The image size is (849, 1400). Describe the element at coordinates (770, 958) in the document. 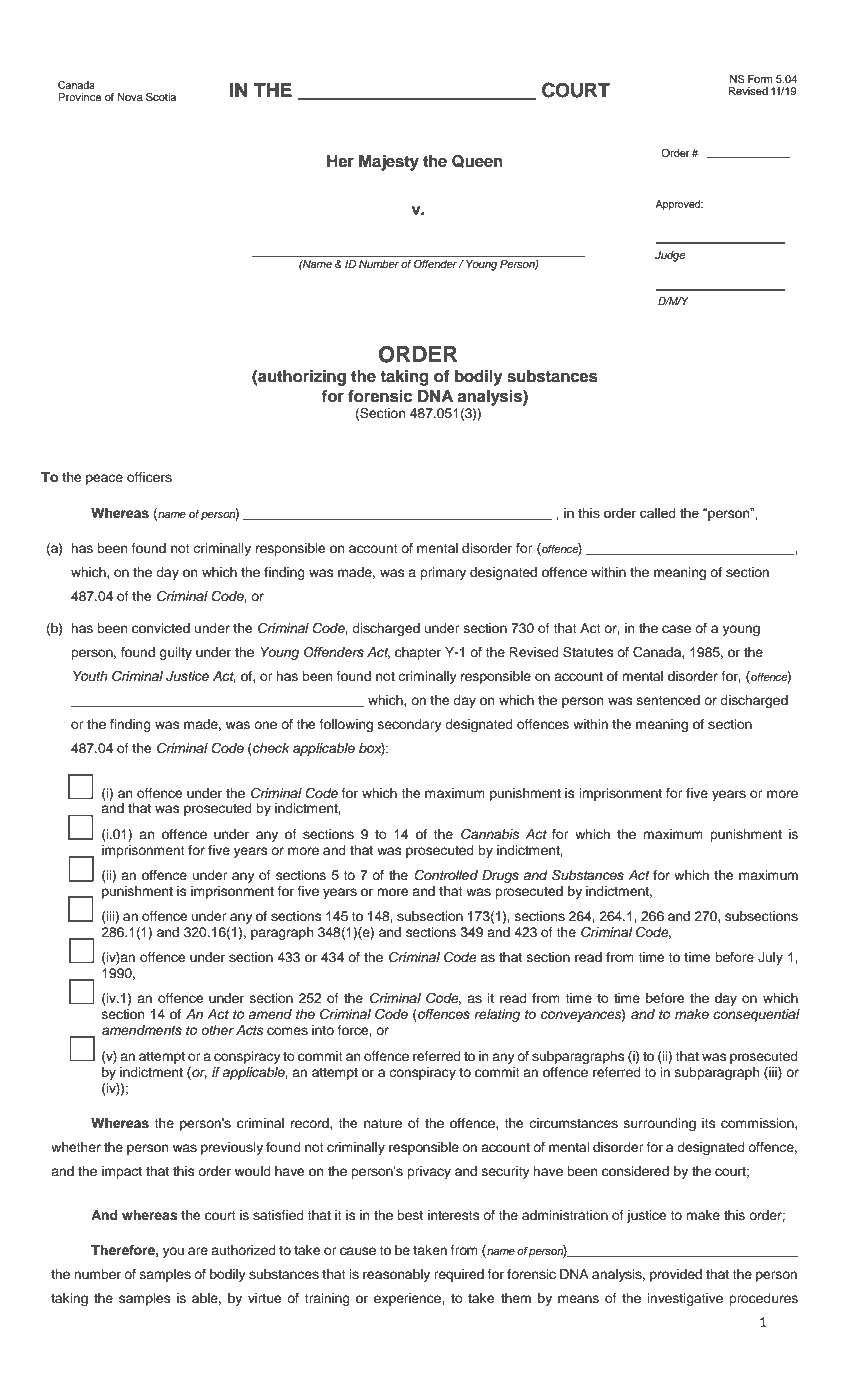

I see `July` at that location.
